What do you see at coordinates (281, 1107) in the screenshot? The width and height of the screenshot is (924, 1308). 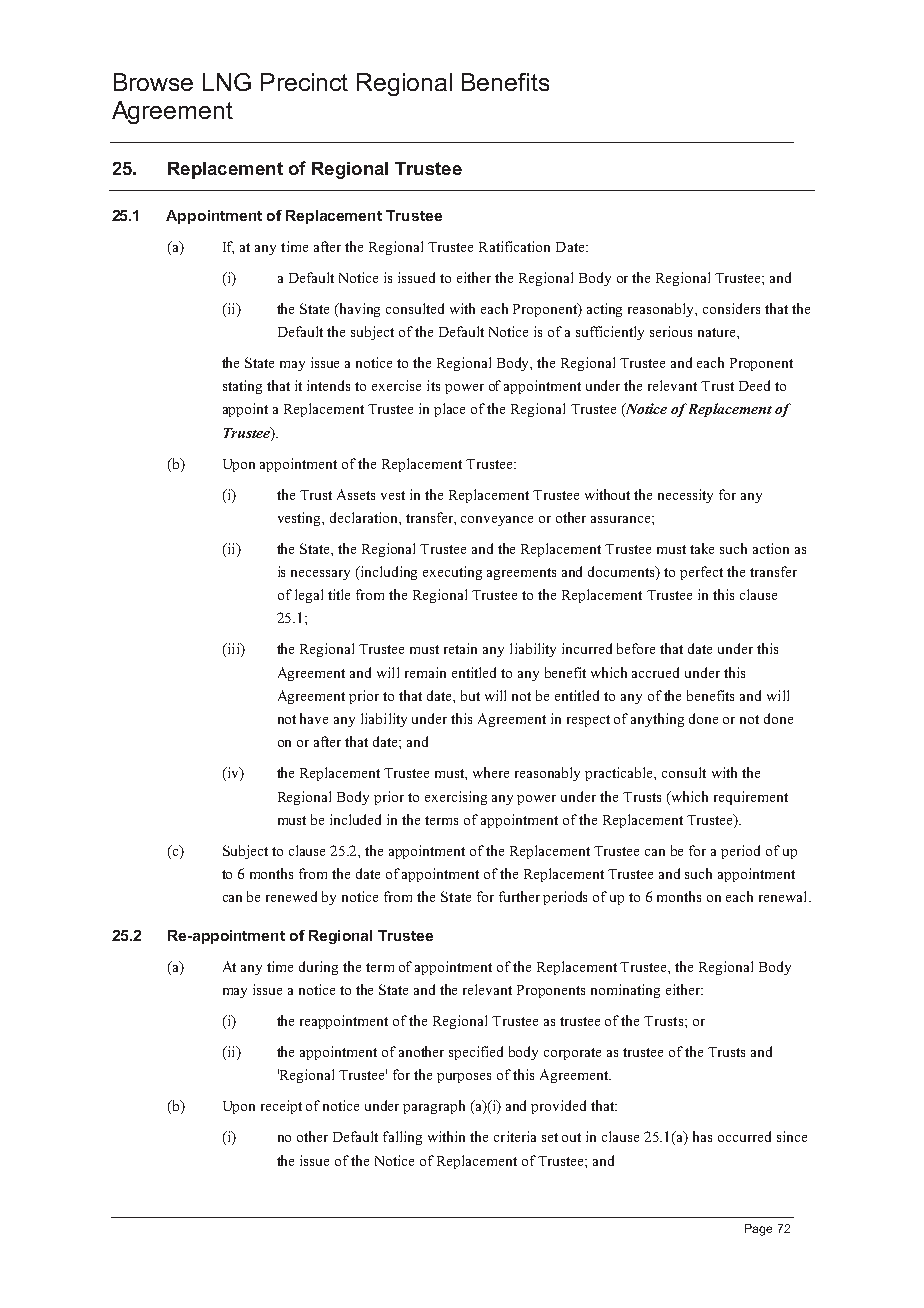 I see `receipt` at bounding box center [281, 1107].
